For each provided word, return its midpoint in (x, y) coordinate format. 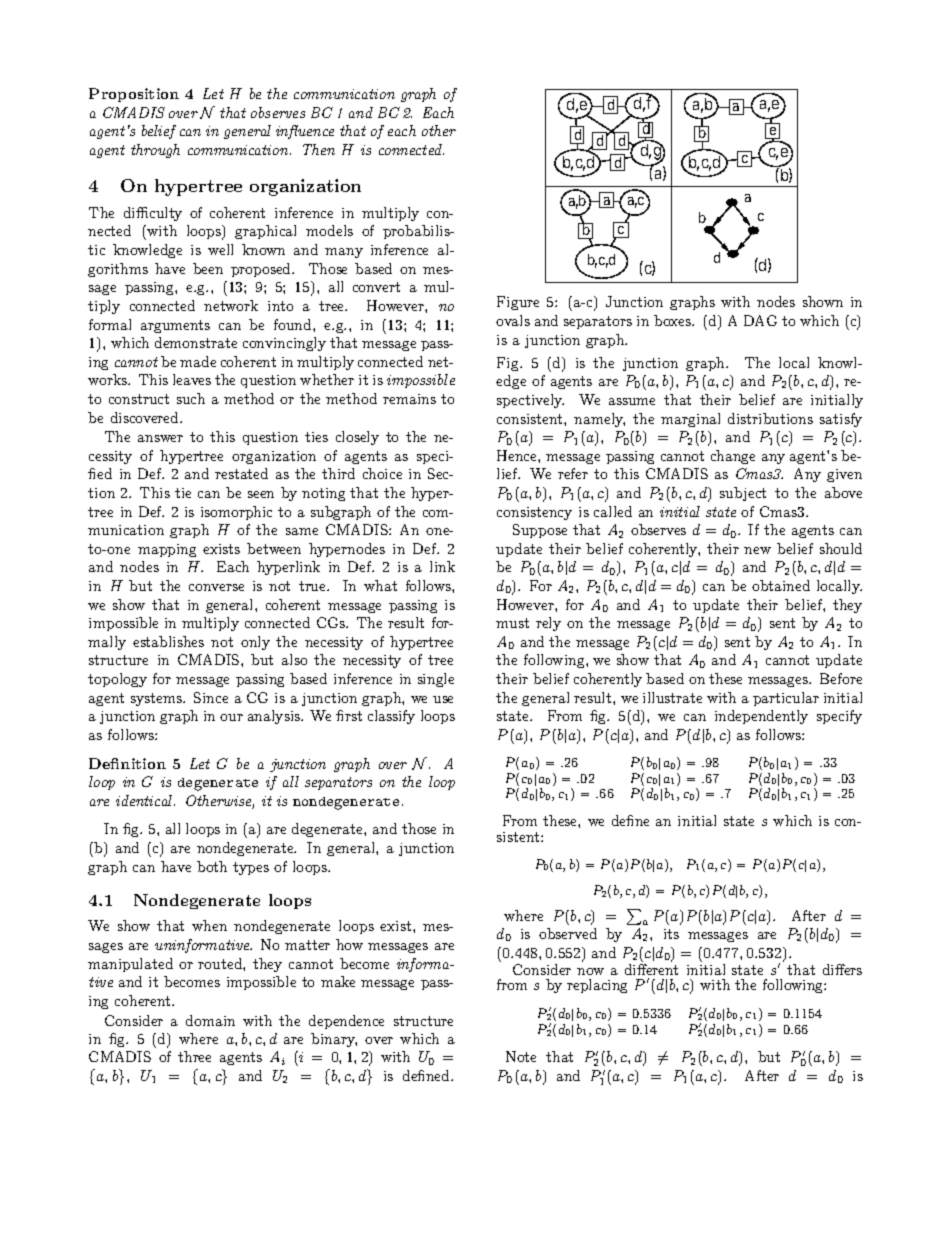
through (155, 151)
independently (761, 717)
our (231, 717)
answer (160, 438)
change (733, 457)
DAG (760, 320)
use (443, 699)
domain (210, 1020)
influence (305, 132)
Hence (518, 455)
